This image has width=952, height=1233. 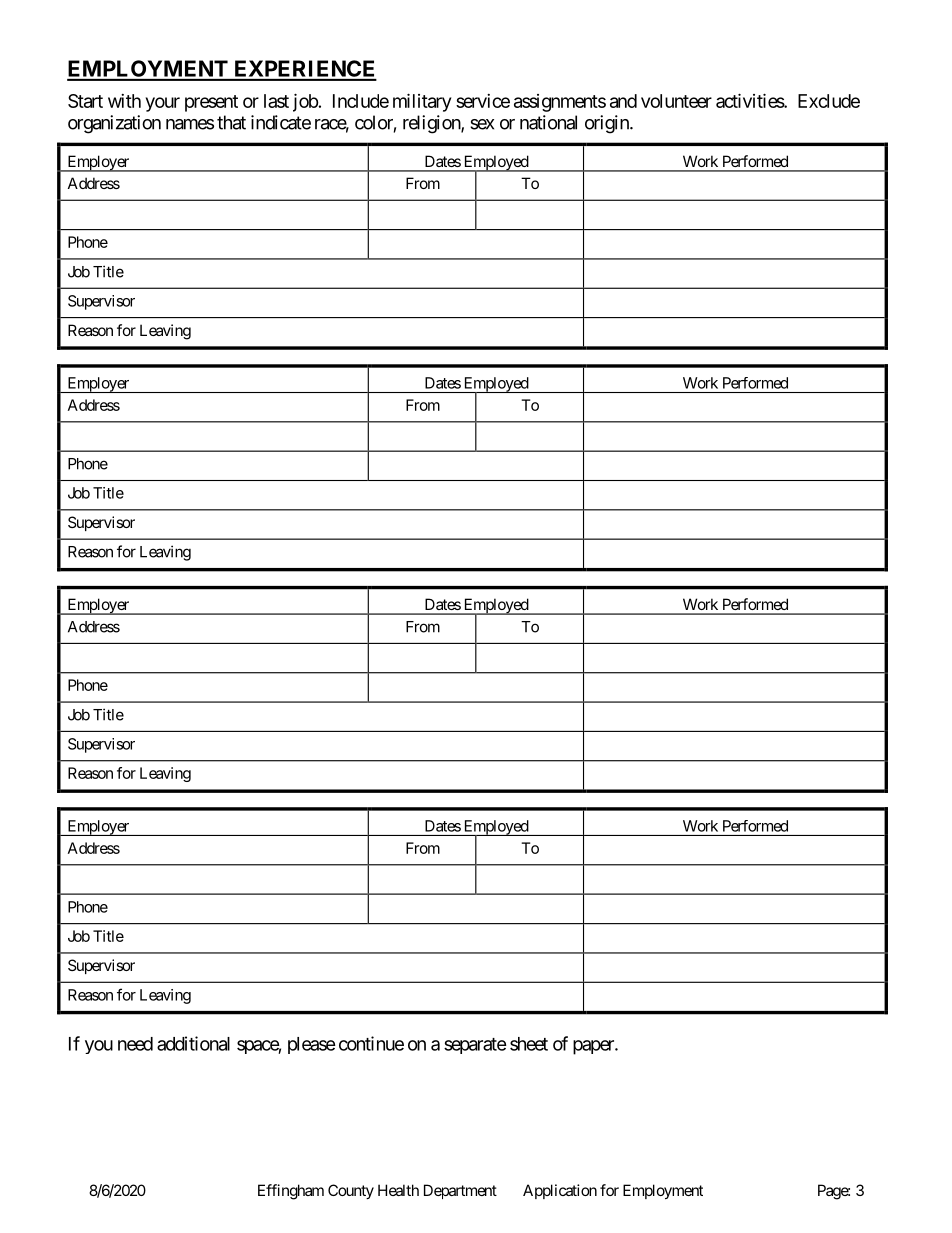 I want to click on need, so click(x=135, y=1044).
